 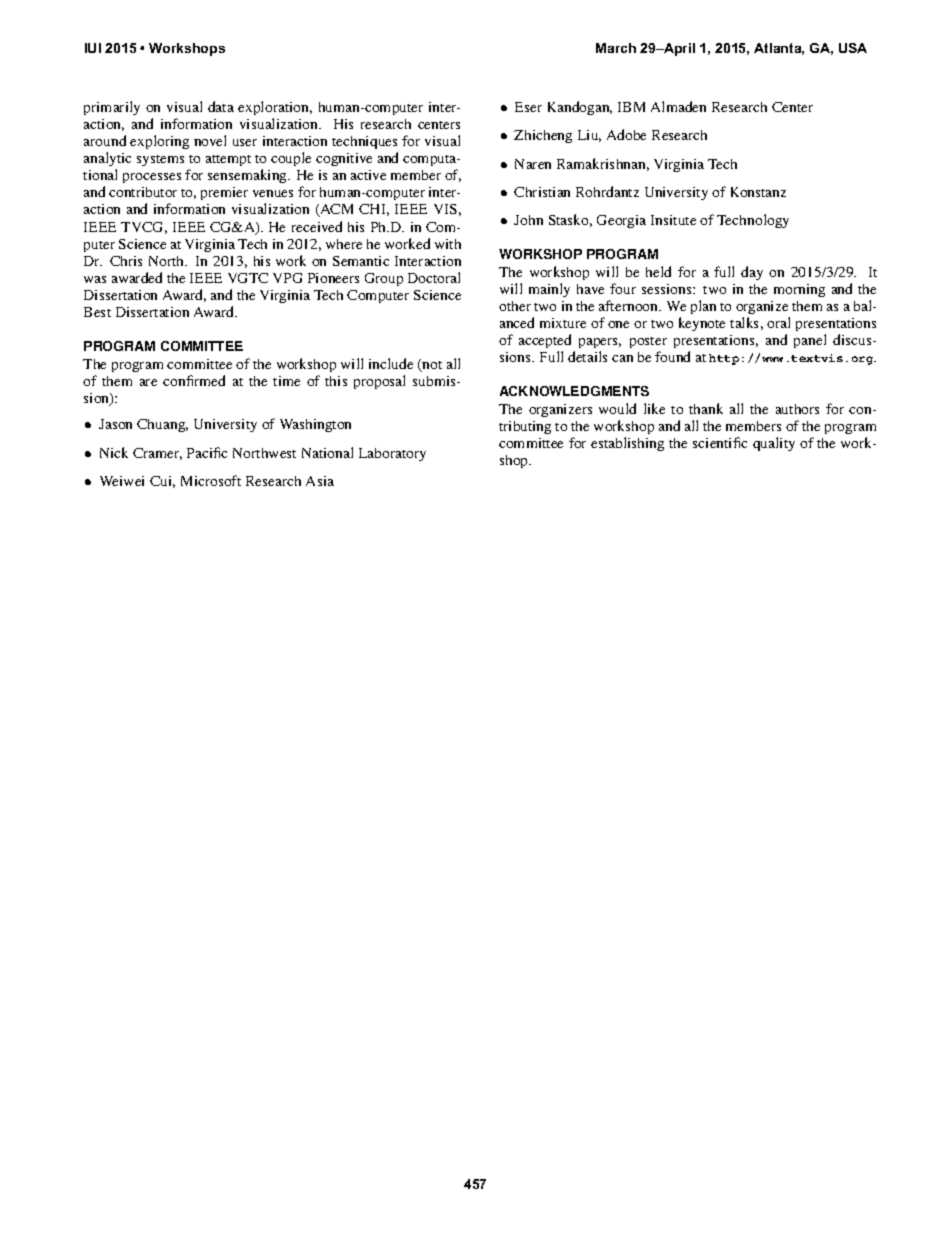 What do you see at coordinates (221, 106) in the page?
I see `data` at bounding box center [221, 106].
